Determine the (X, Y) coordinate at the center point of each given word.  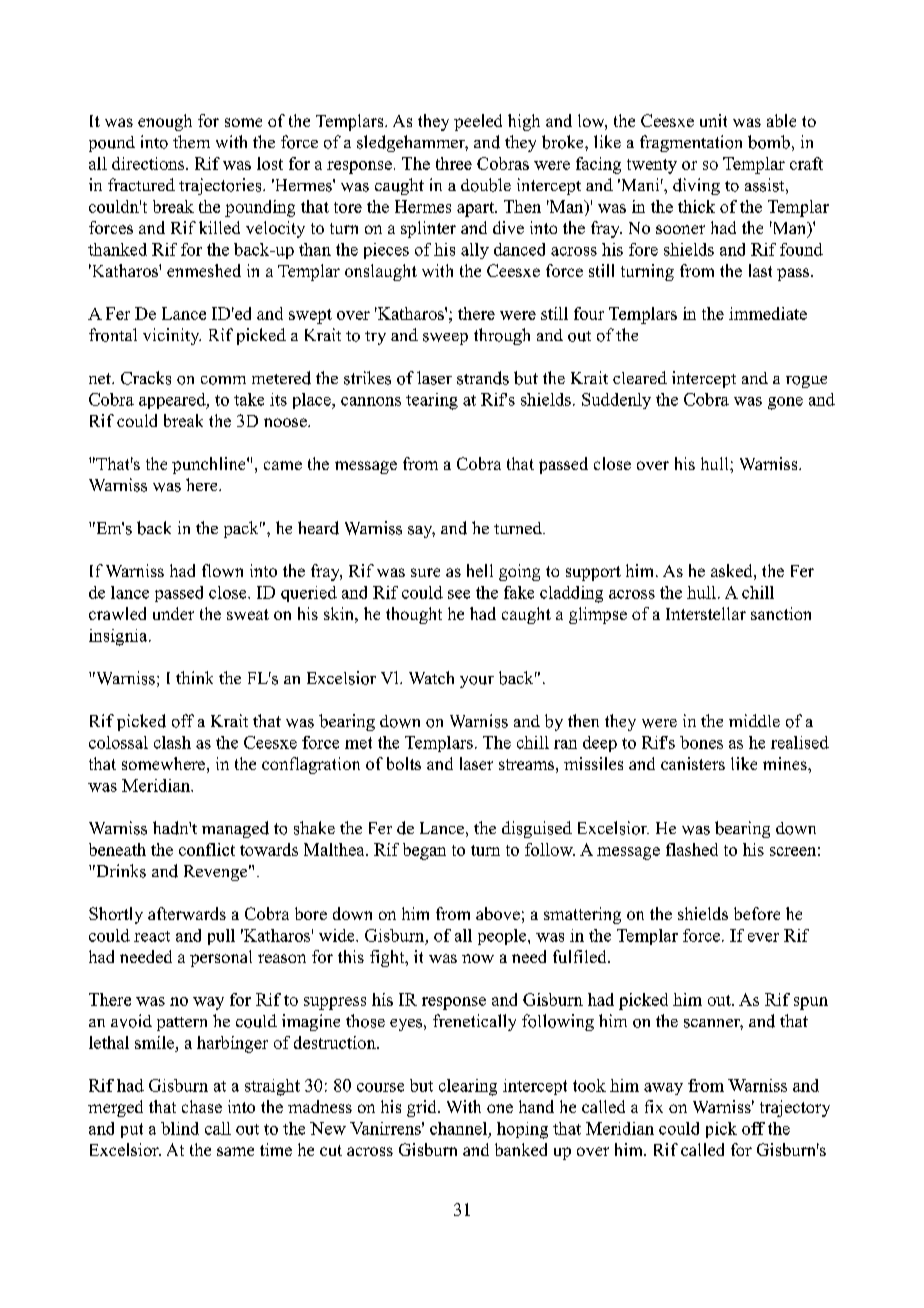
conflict (207, 849)
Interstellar (706, 613)
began (424, 851)
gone (785, 403)
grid (423, 1108)
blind (180, 1128)
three (454, 163)
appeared (173, 401)
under (173, 613)
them (191, 141)
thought (414, 615)
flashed (692, 849)
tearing (432, 401)
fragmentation (691, 143)
